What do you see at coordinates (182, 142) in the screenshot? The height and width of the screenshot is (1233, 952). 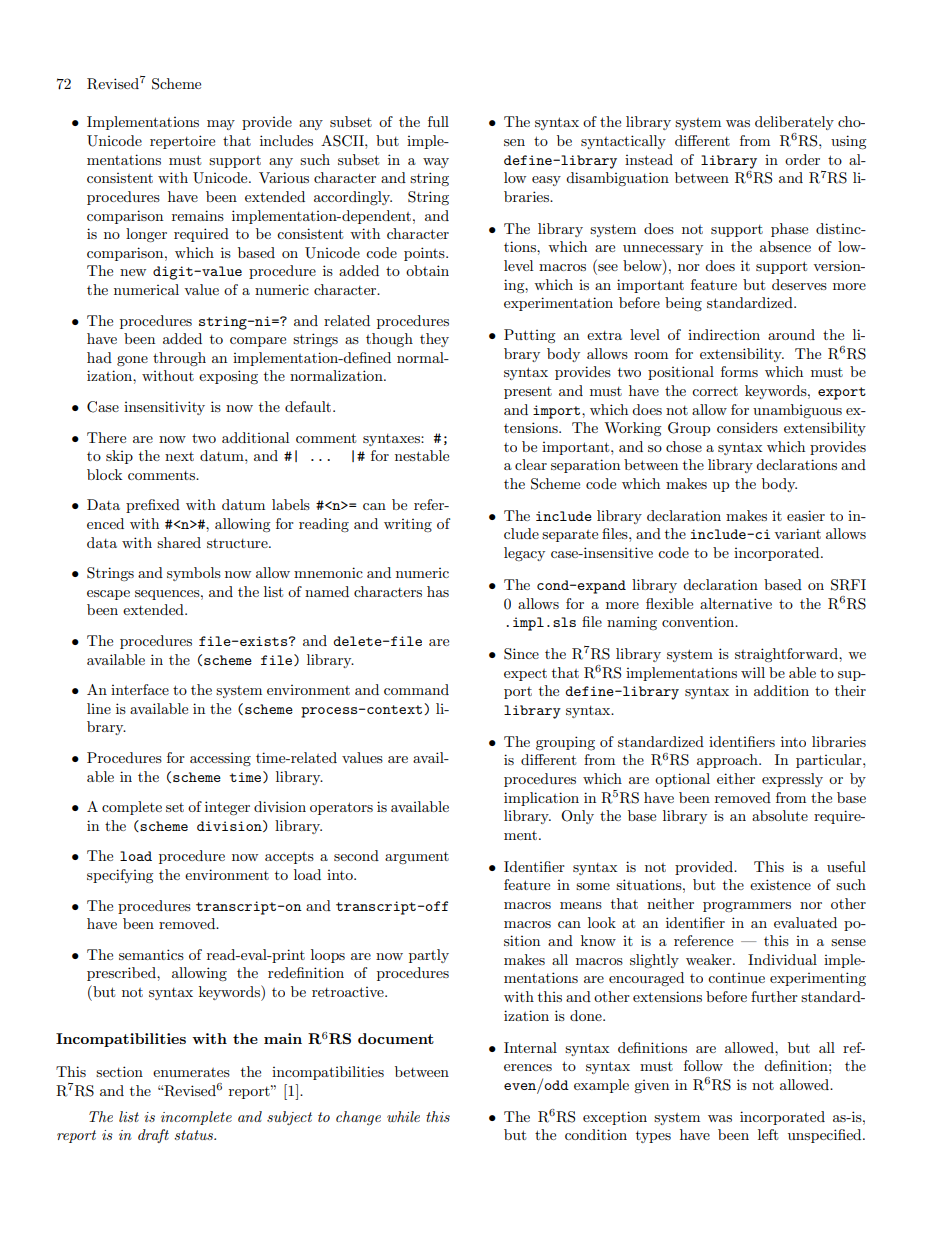 I see `repertoire` at bounding box center [182, 142].
